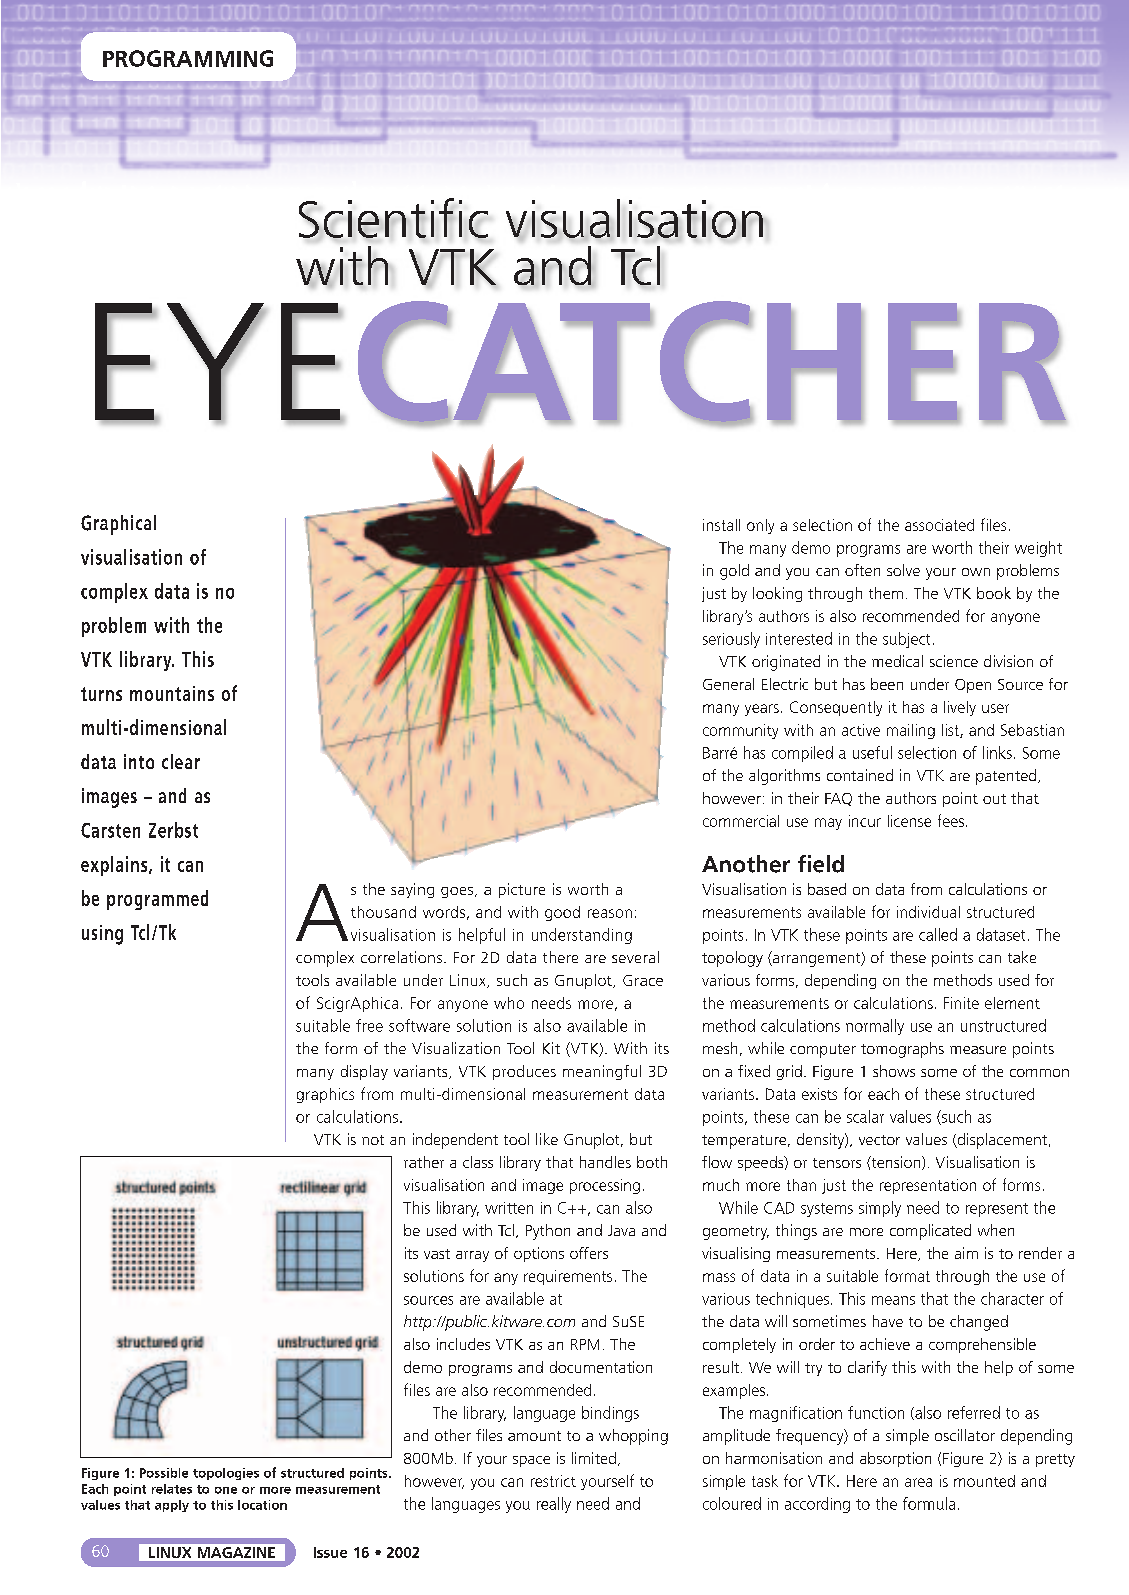 This screenshot has height=1595, width=1129. What do you see at coordinates (188, 58) in the screenshot?
I see `PROGRAMMING` at bounding box center [188, 58].
